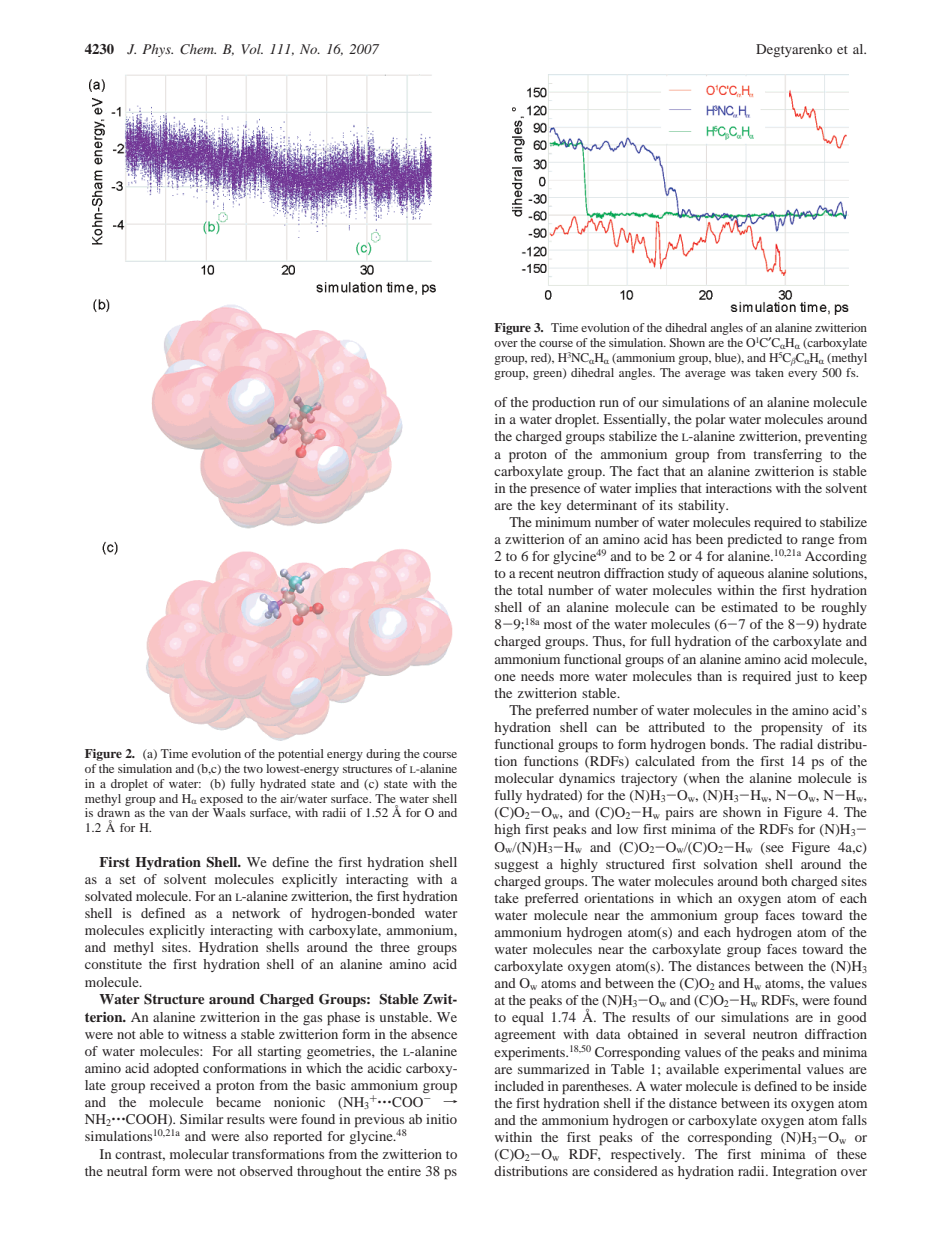 The height and width of the screenshot is (1233, 952). Describe the element at coordinates (775, 881) in the screenshot. I see `both` at that location.
